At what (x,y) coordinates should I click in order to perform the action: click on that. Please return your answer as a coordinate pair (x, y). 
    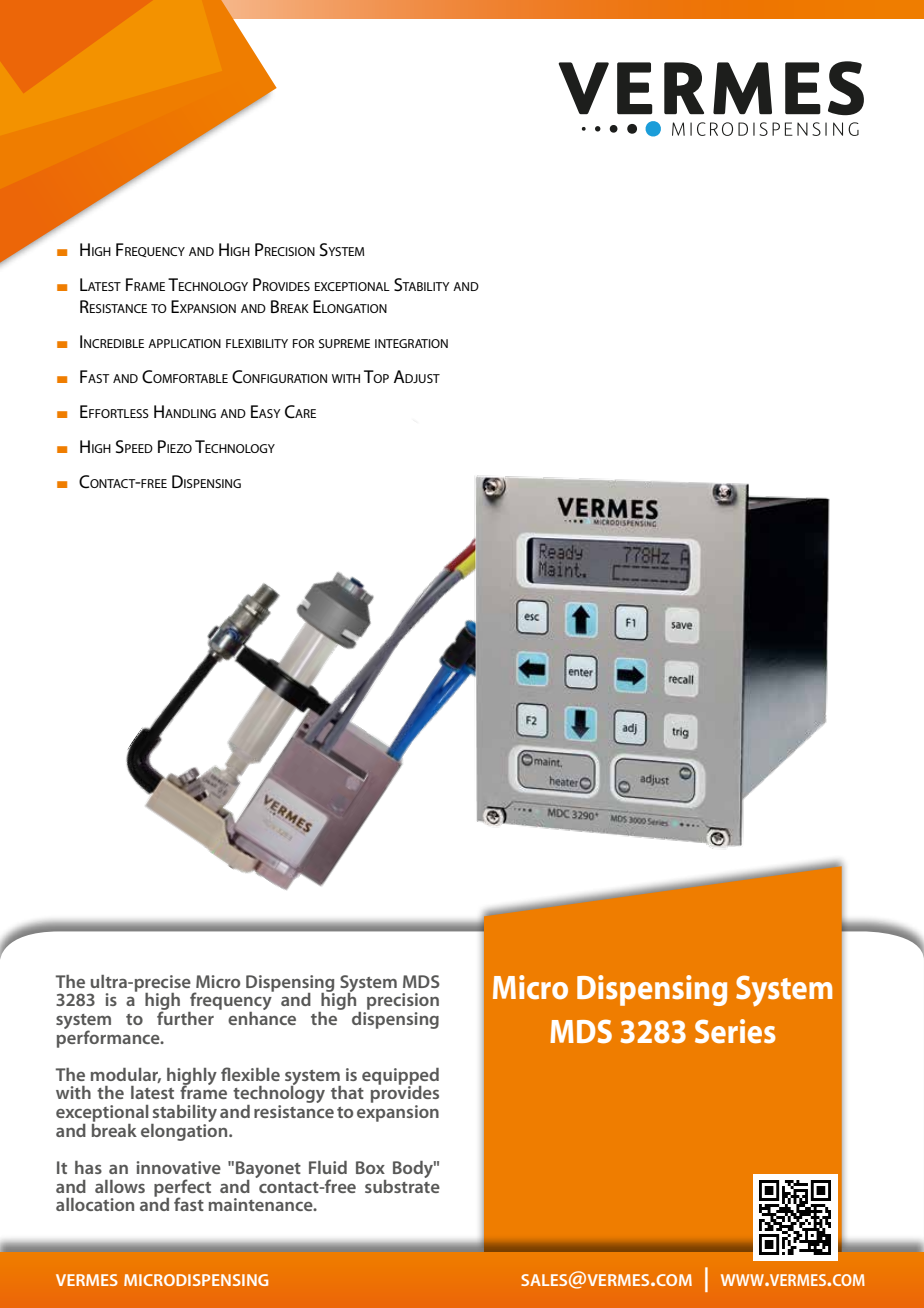
    Looking at the image, I should click on (347, 1092).
